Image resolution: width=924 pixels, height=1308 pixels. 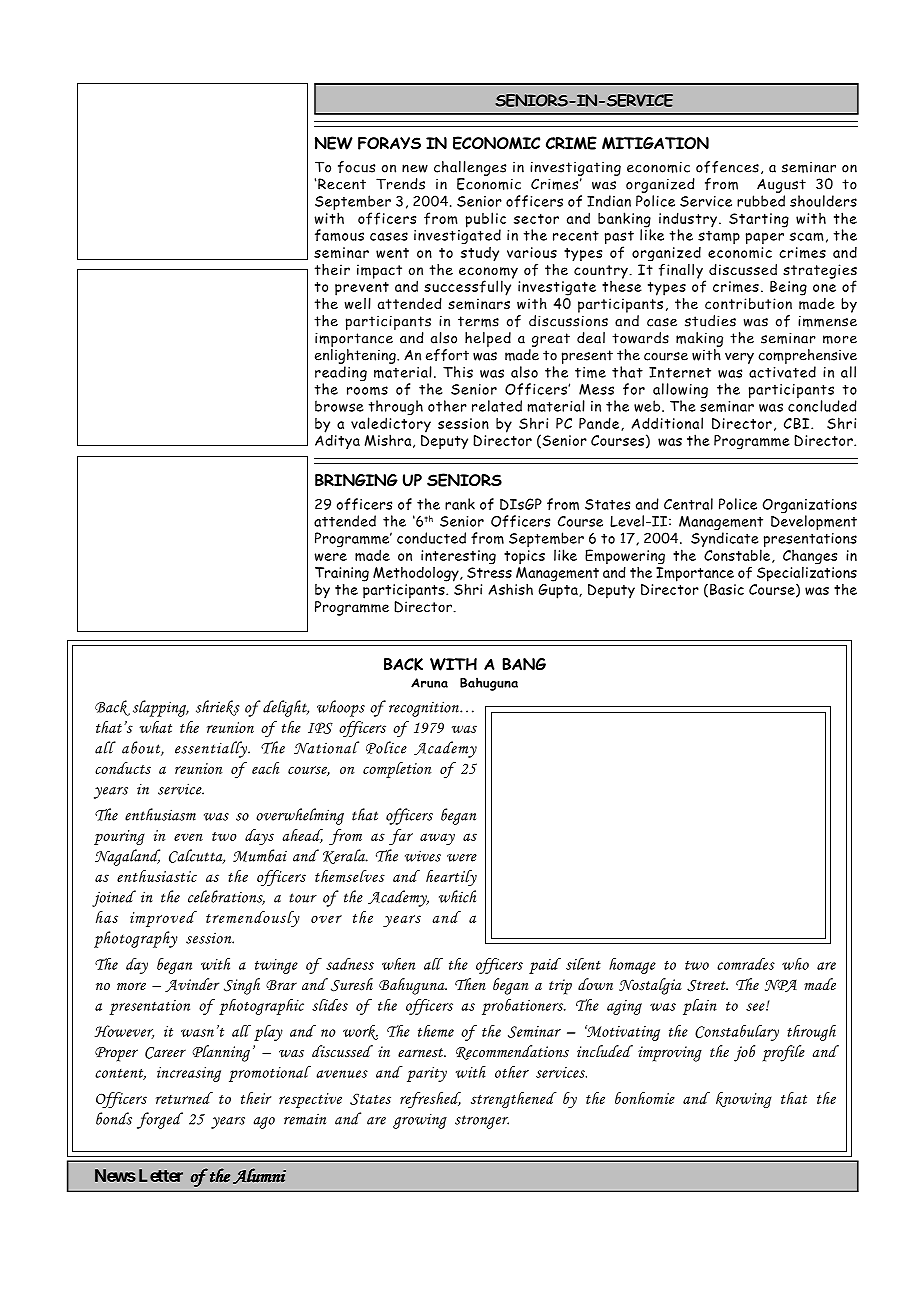 I want to click on challenges, so click(x=470, y=168).
